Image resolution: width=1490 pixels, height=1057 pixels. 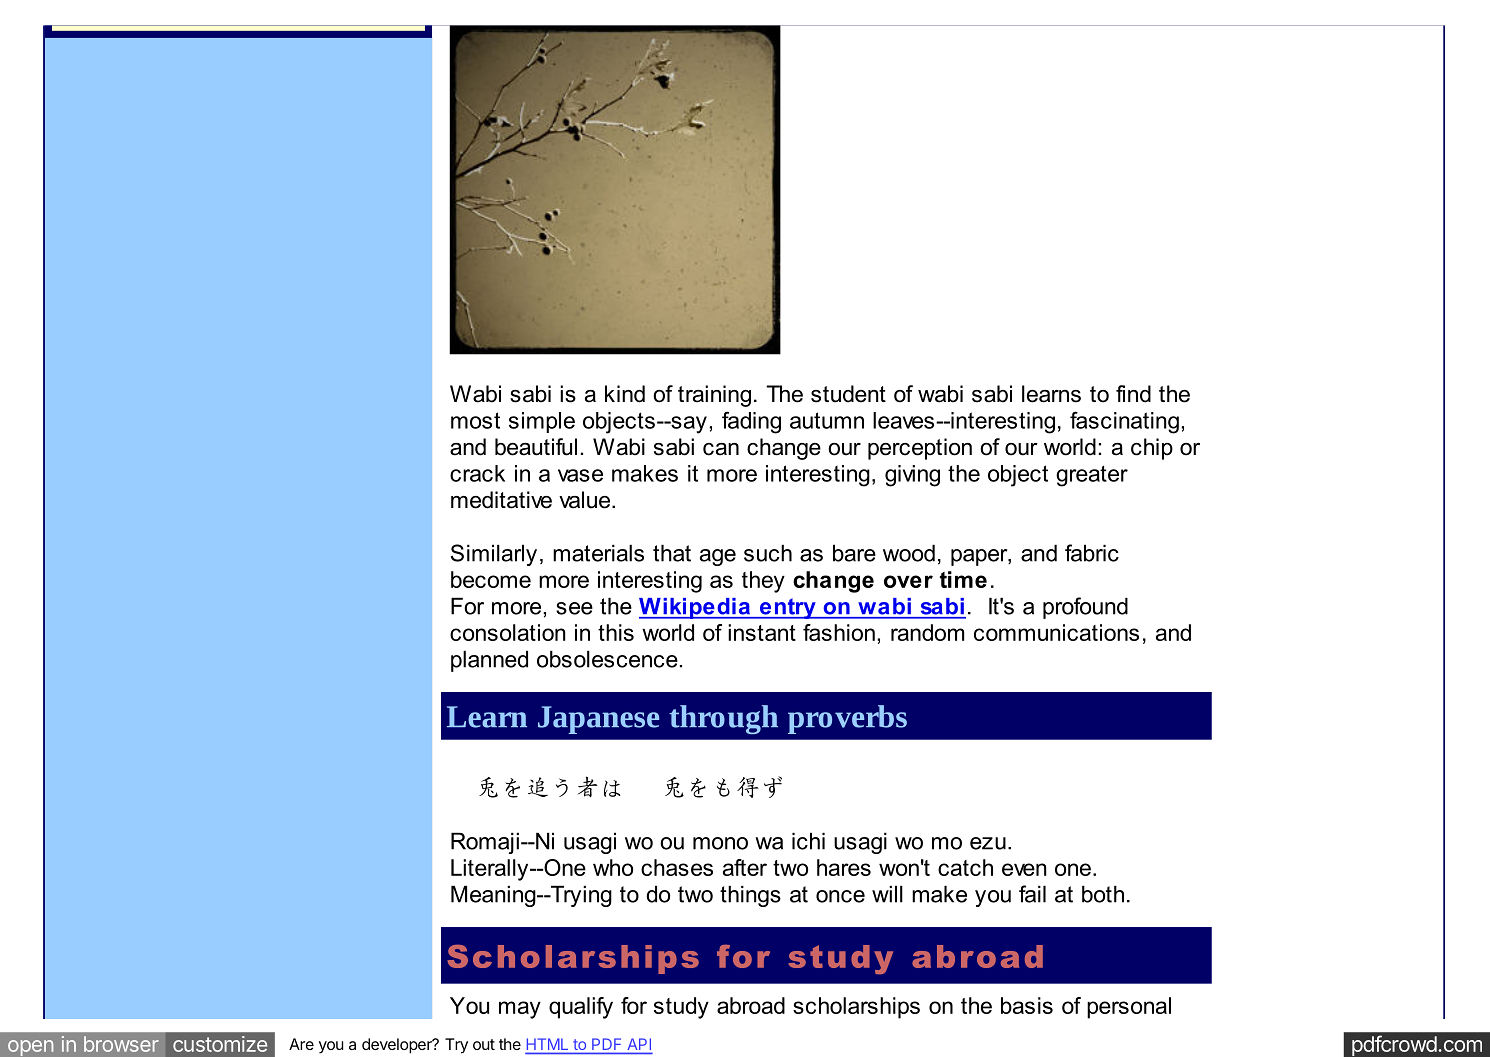 What do you see at coordinates (542, 422) in the document?
I see `simple` at bounding box center [542, 422].
